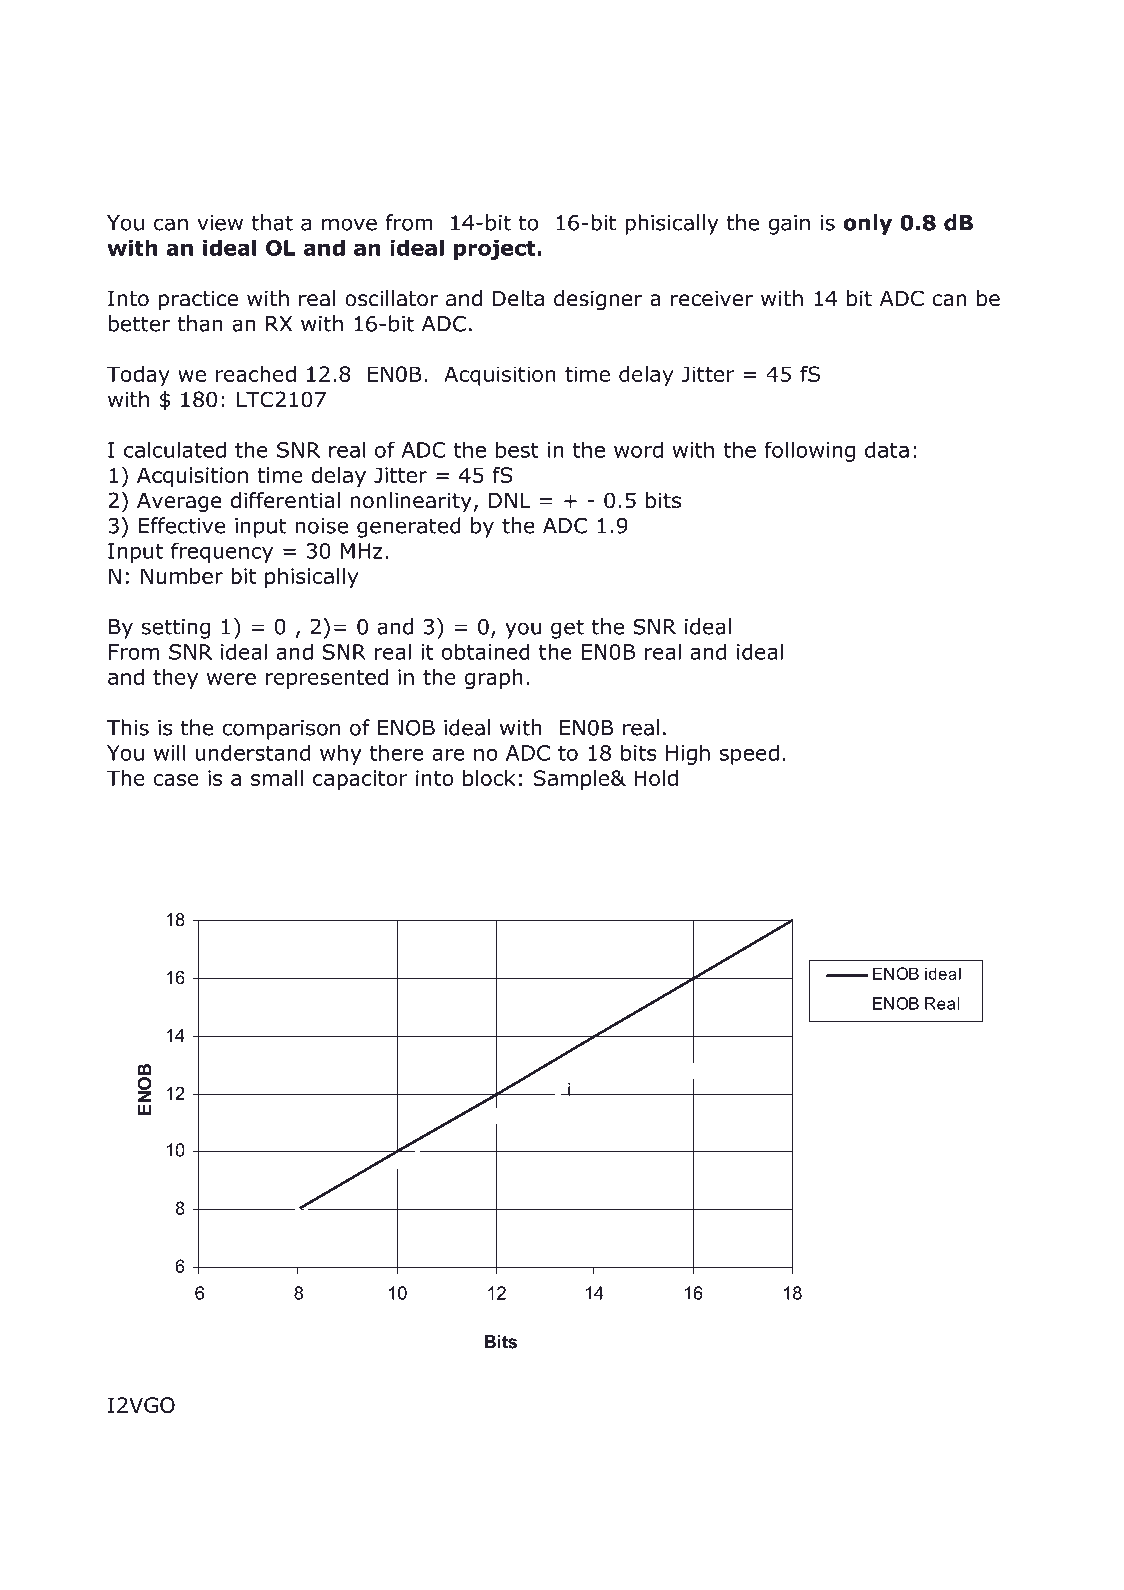 The width and height of the page is (1124, 1590). I want to click on nonlinearity, so click(411, 502).
